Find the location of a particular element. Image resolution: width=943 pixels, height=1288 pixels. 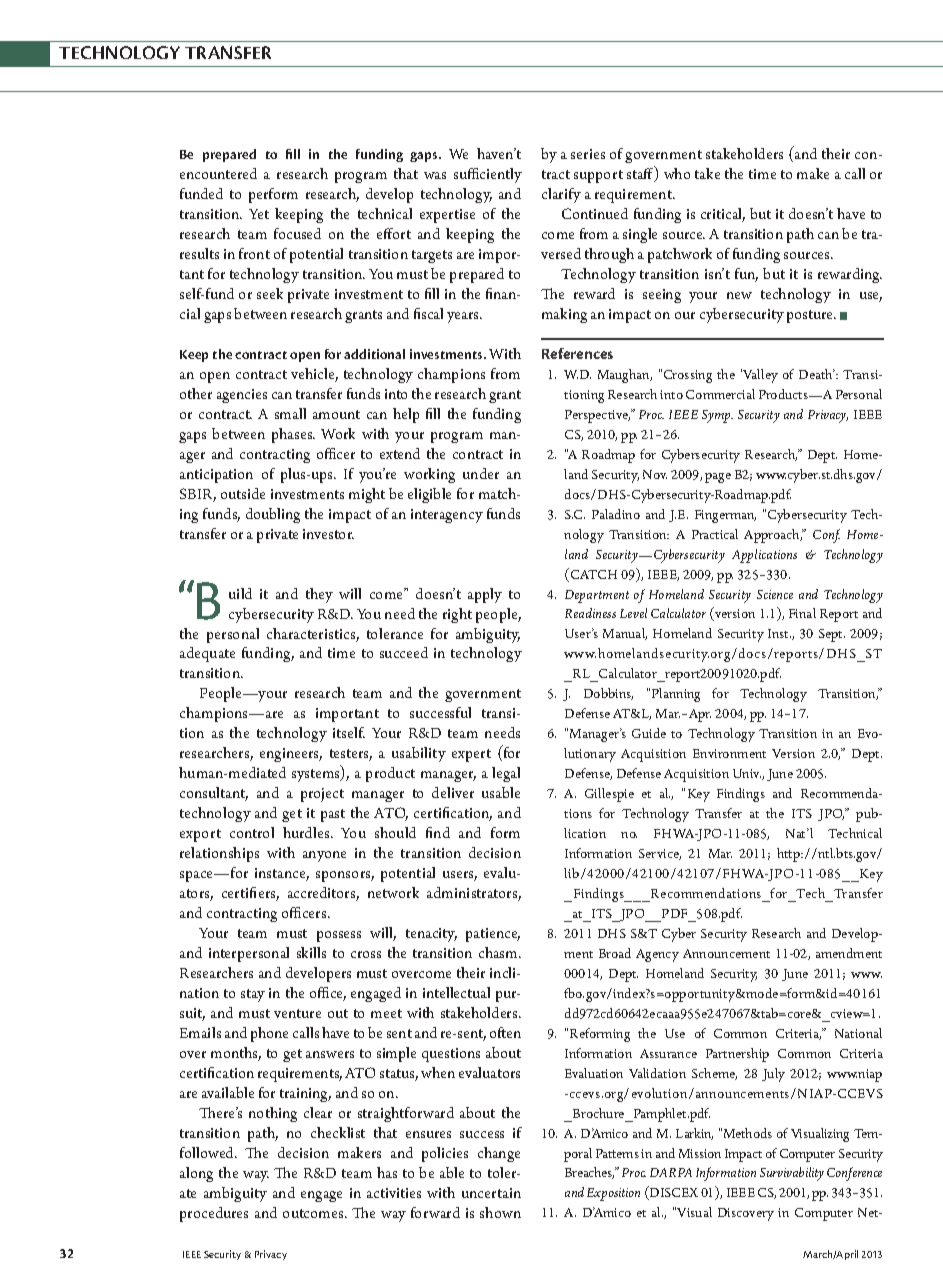

uncertain is located at coordinates (491, 1193).
